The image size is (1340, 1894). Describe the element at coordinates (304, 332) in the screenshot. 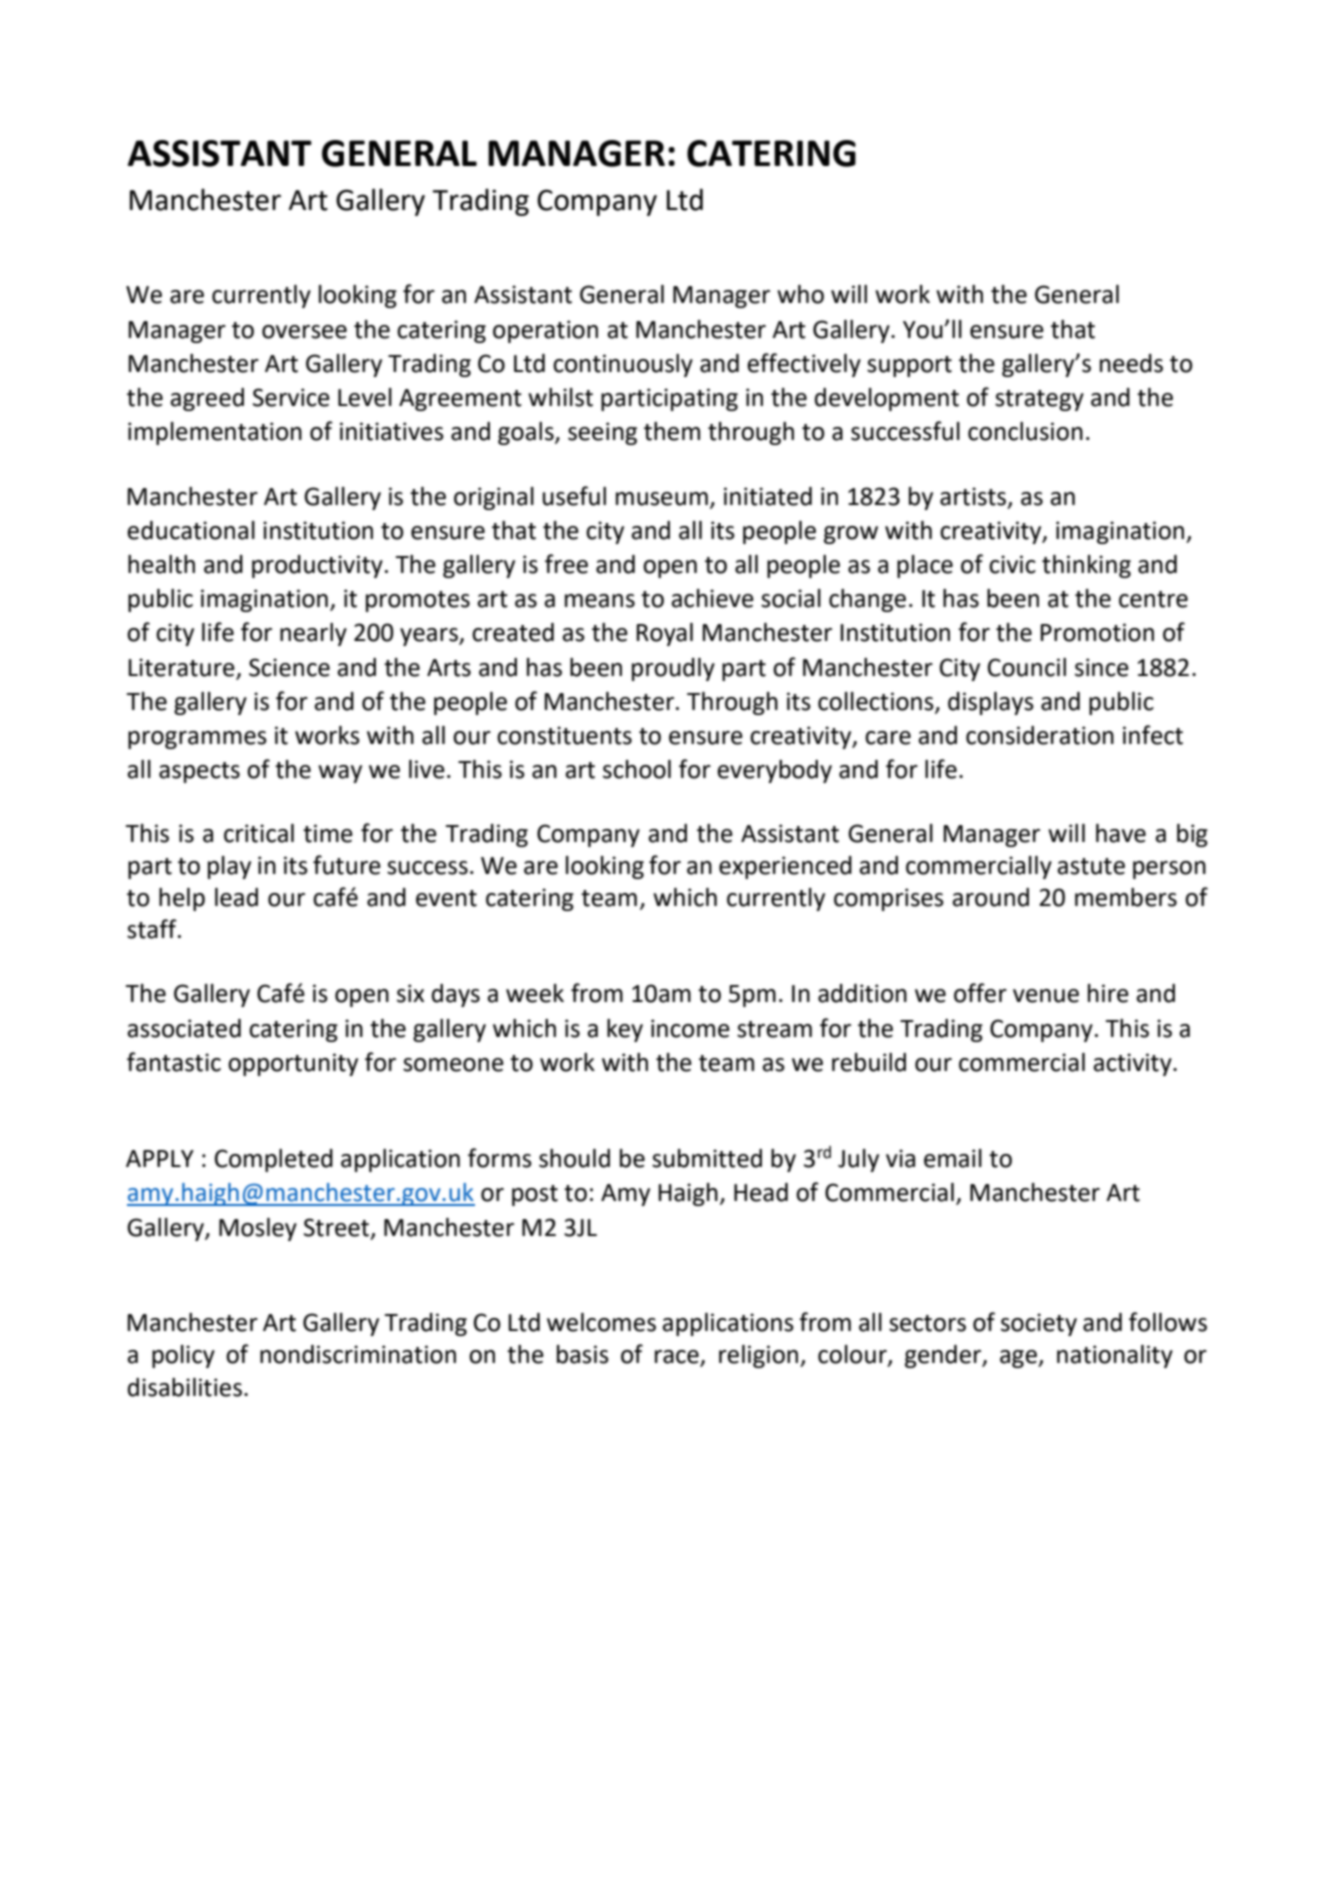

I see `oversee` at that location.
